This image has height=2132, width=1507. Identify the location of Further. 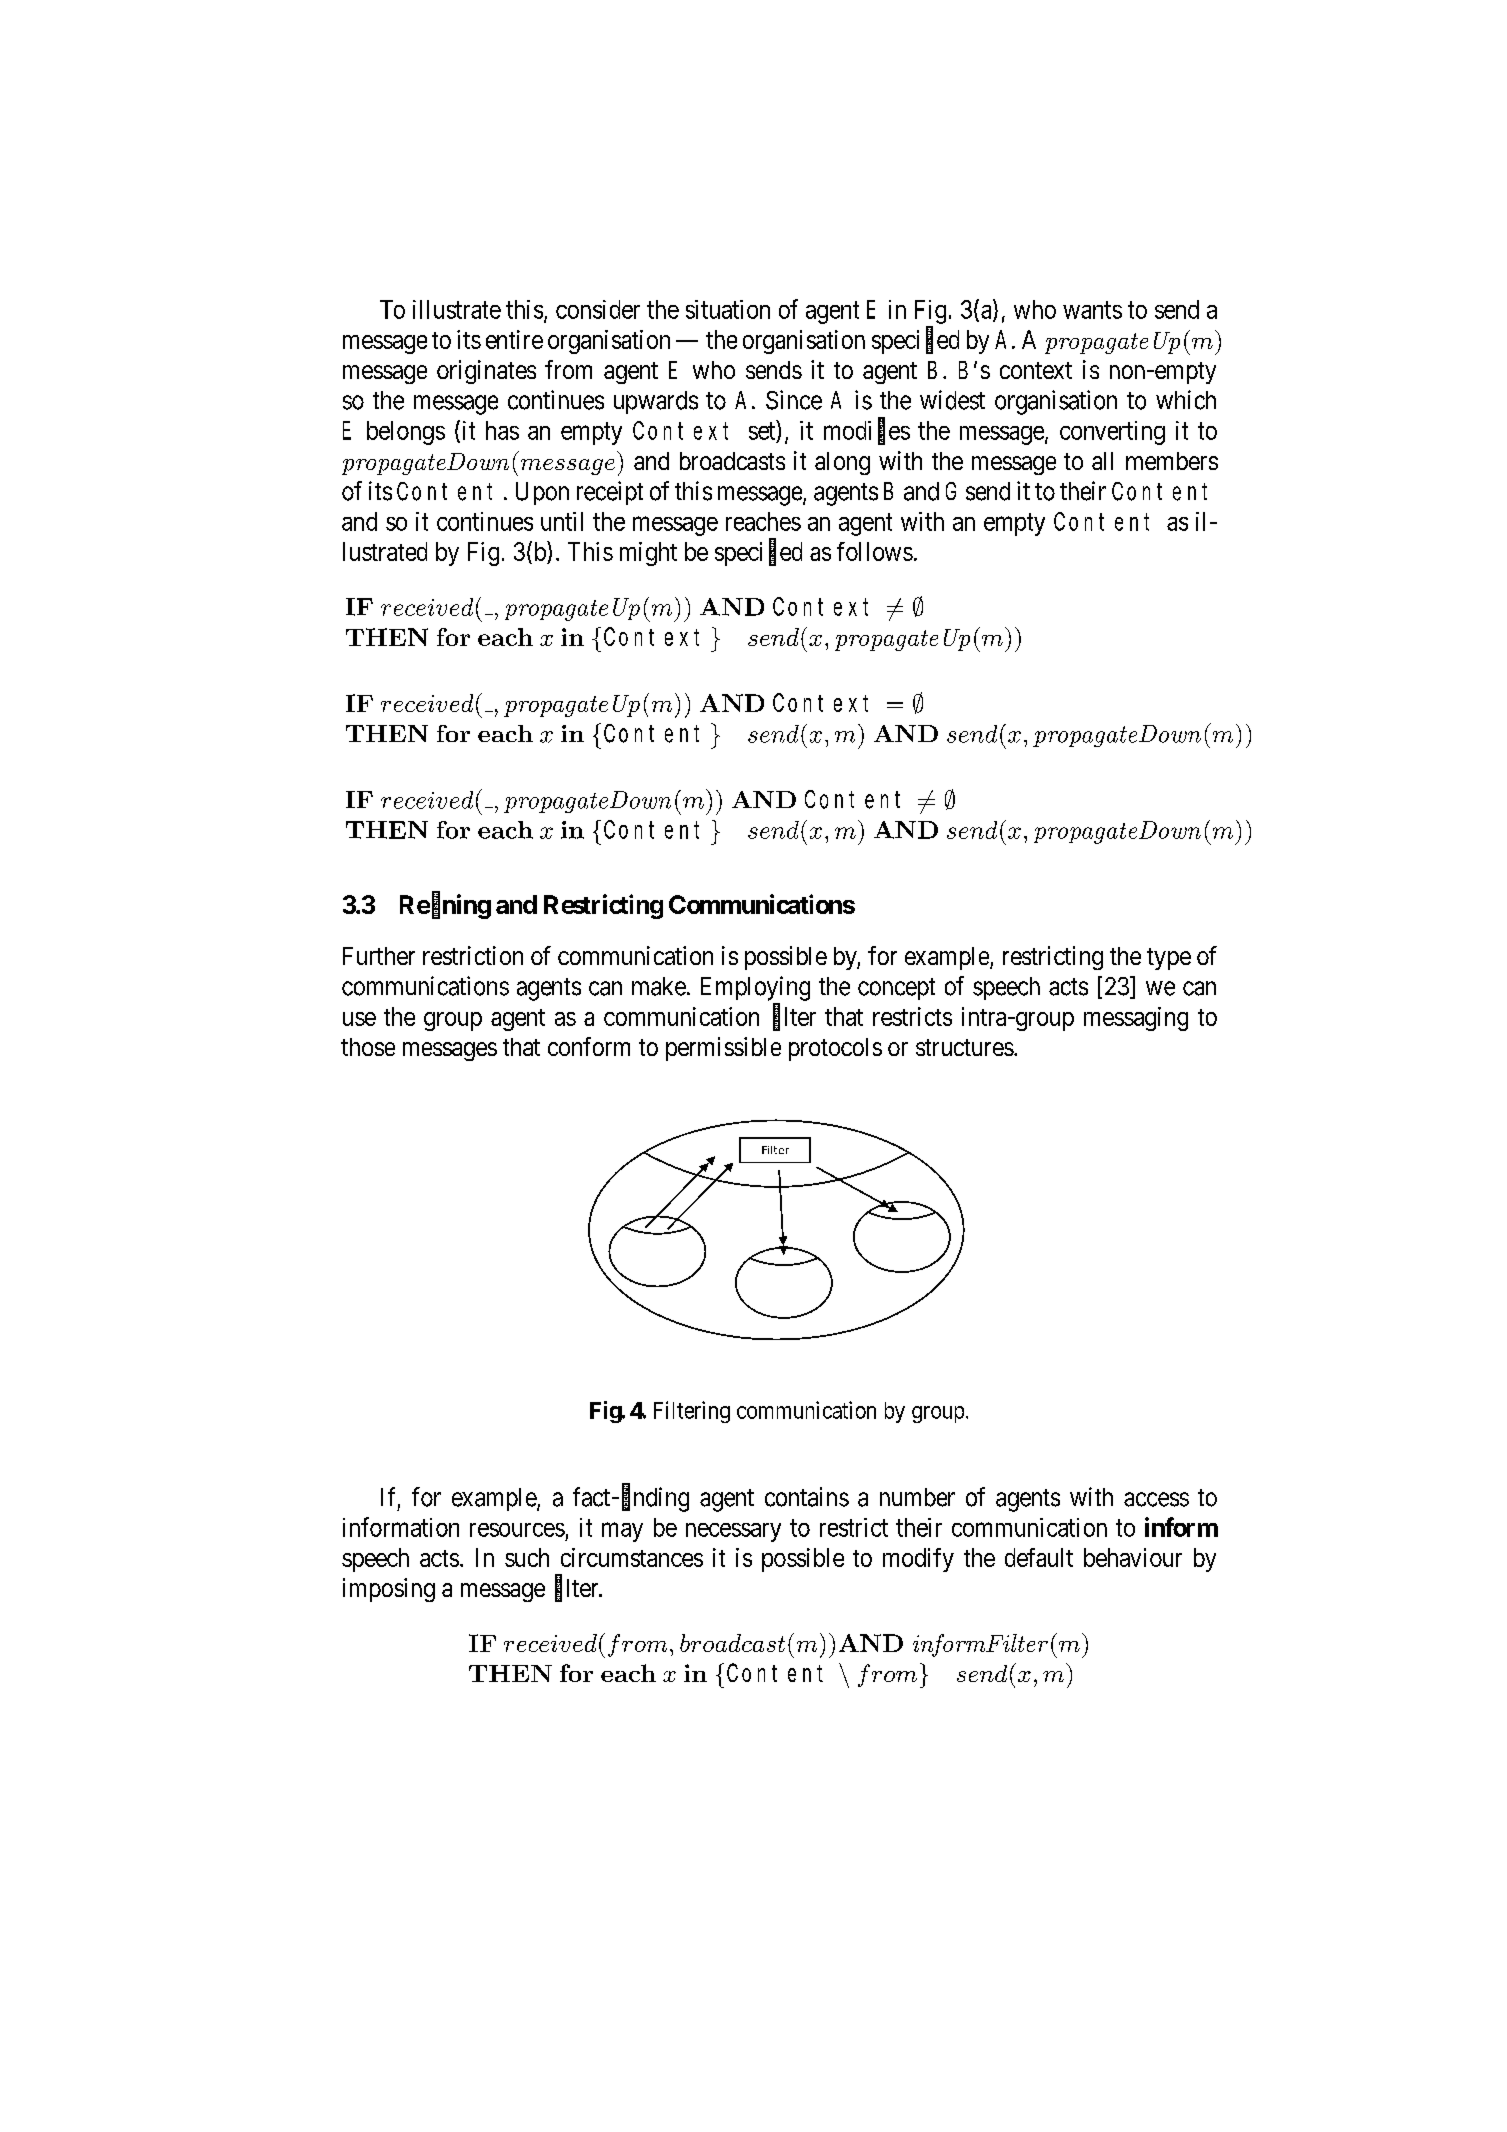
(379, 956).
